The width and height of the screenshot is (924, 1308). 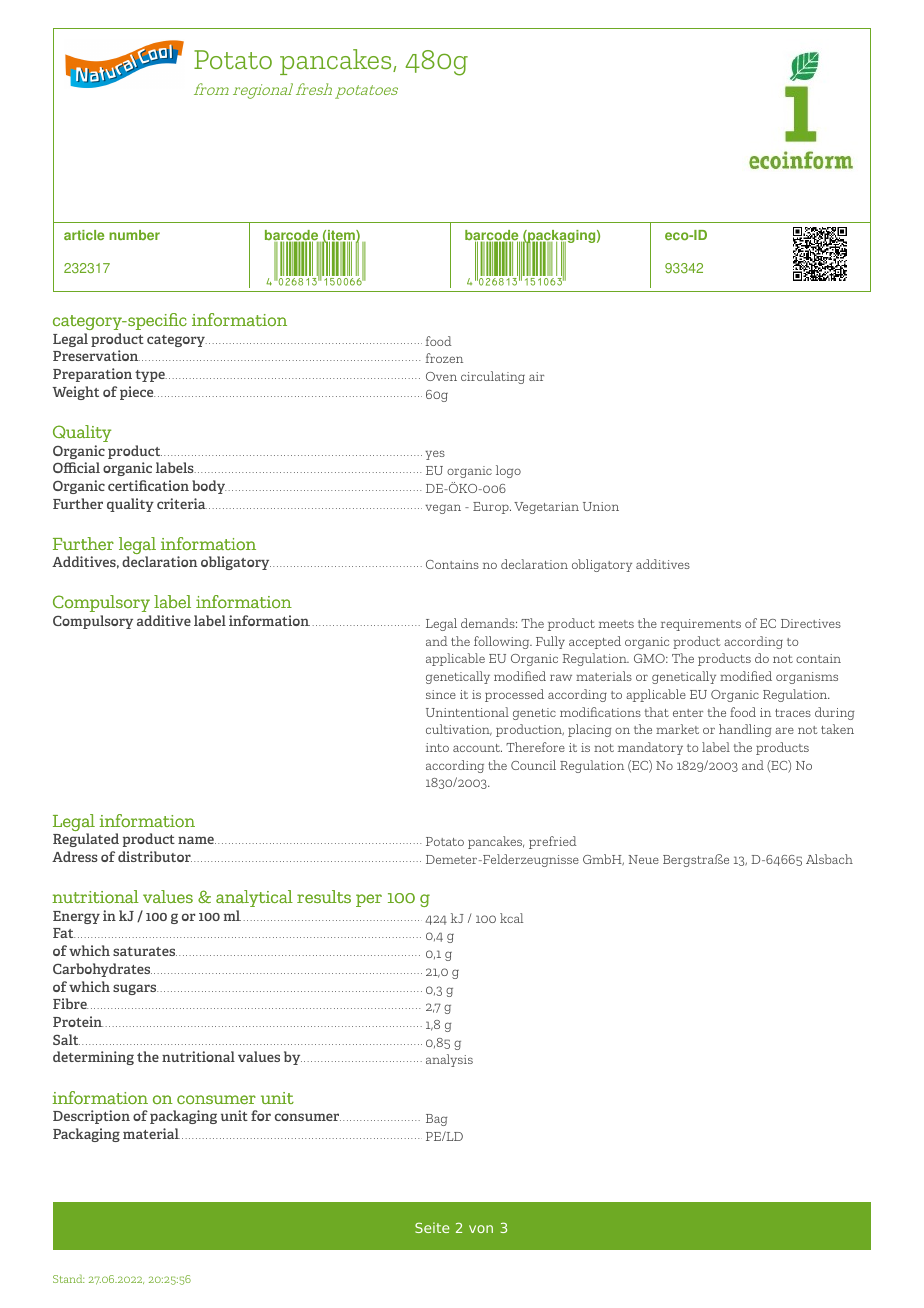 What do you see at coordinates (601, 506) in the screenshot?
I see `Union` at bounding box center [601, 506].
